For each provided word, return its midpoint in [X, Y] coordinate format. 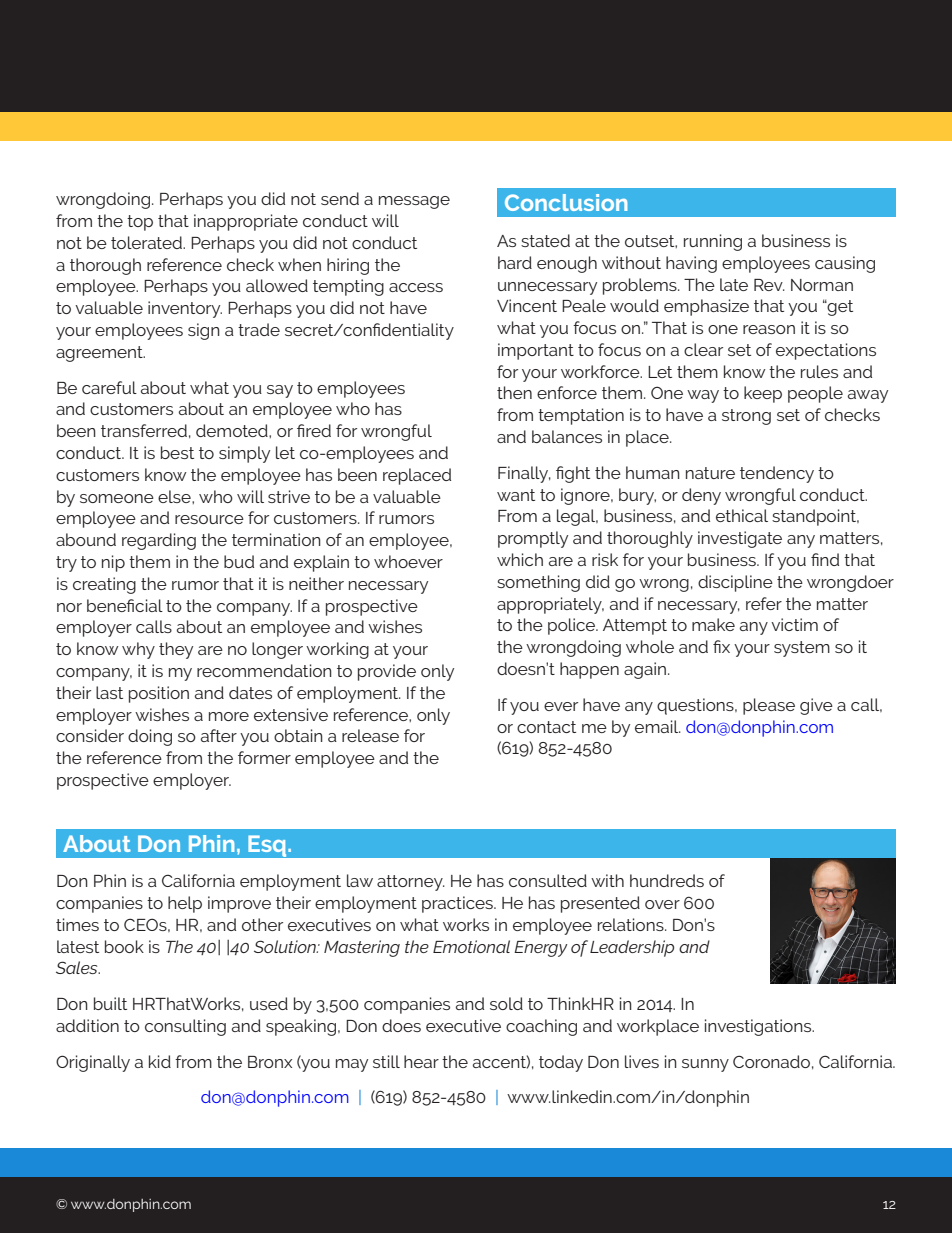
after [219, 735]
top [140, 223]
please [769, 706]
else [175, 496]
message [414, 202]
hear [421, 1061]
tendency [777, 474]
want [516, 495]
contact [546, 727]
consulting [185, 1027]
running [713, 242]
